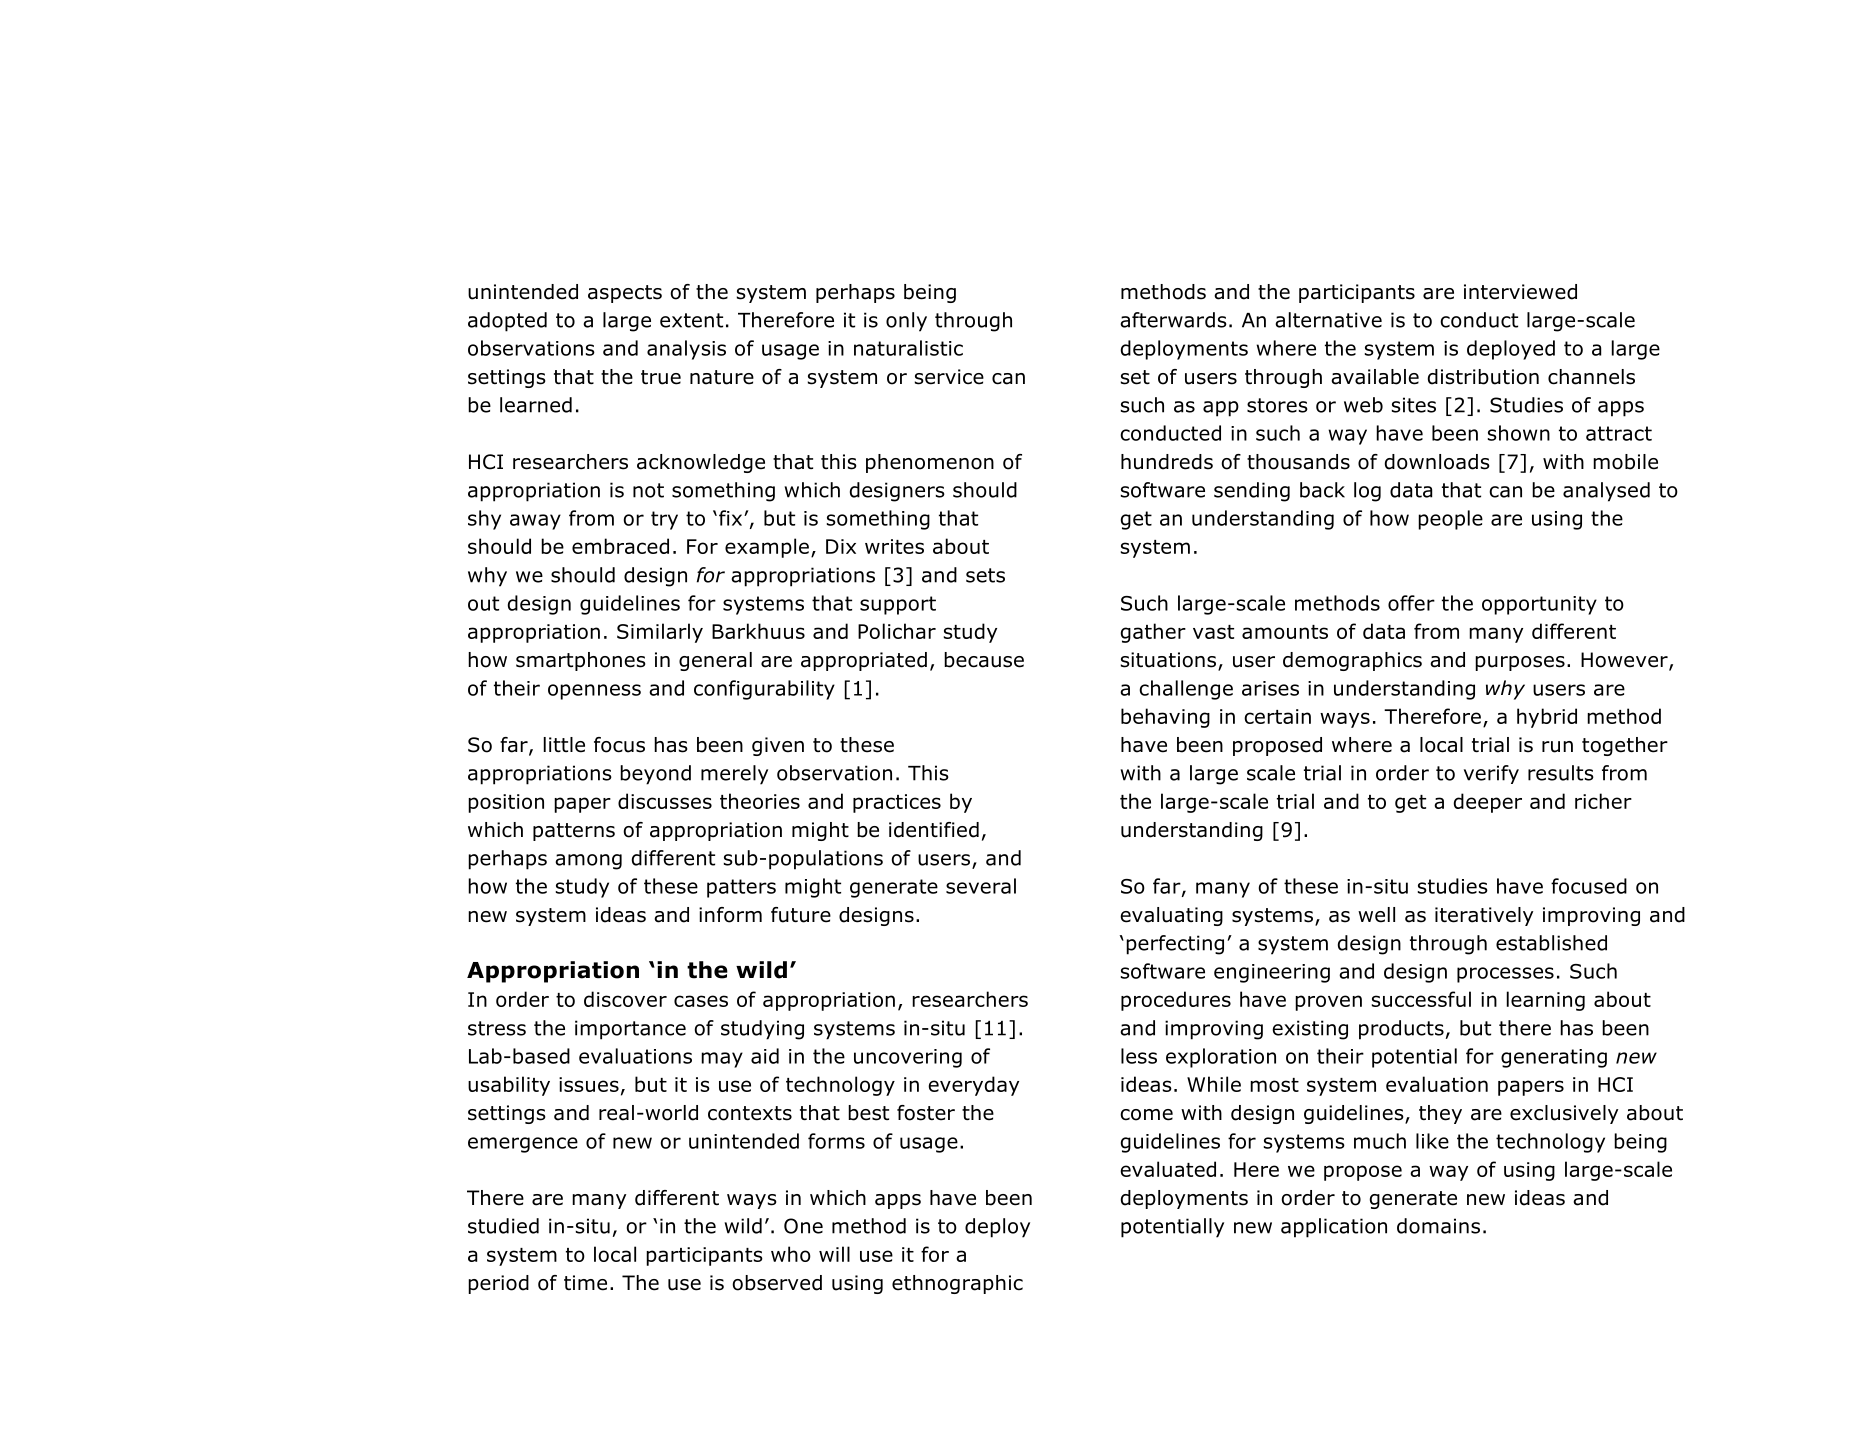  I want to click on aspects, so click(625, 294).
